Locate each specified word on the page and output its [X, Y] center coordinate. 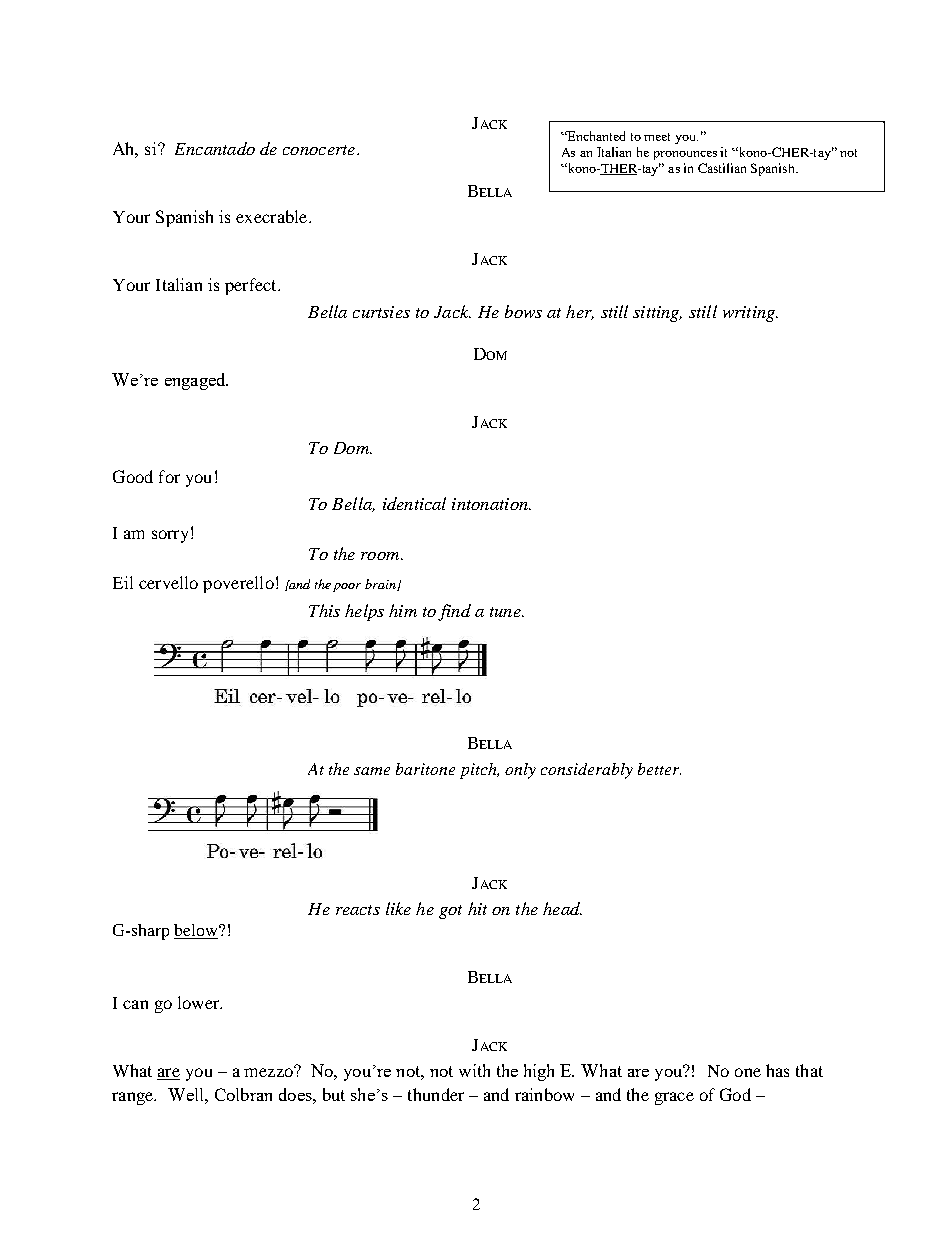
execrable [273, 216]
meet [657, 137]
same [372, 771]
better [659, 769]
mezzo [269, 1071]
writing [750, 314]
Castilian [722, 168]
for [169, 476]
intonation [491, 504]
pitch [479, 771]
